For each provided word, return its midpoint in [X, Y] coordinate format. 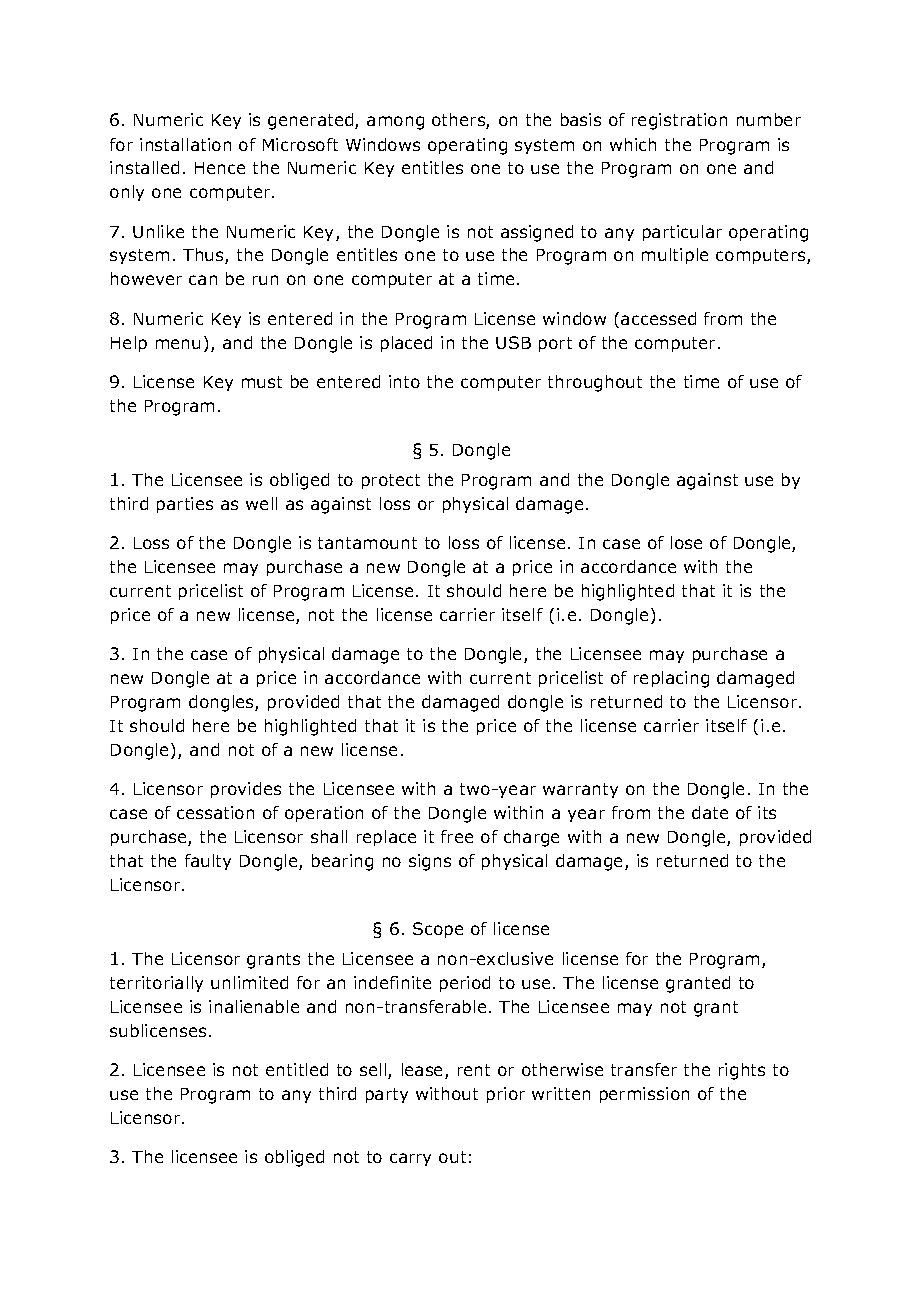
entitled [297, 1069]
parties [185, 505]
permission [644, 1095]
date [710, 812]
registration [679, 121]
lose [686, 542]
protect [391, 481]
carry [410, 1159]
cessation [215, 812]
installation [185, 144]
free [457, 836]
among [395, 123]
